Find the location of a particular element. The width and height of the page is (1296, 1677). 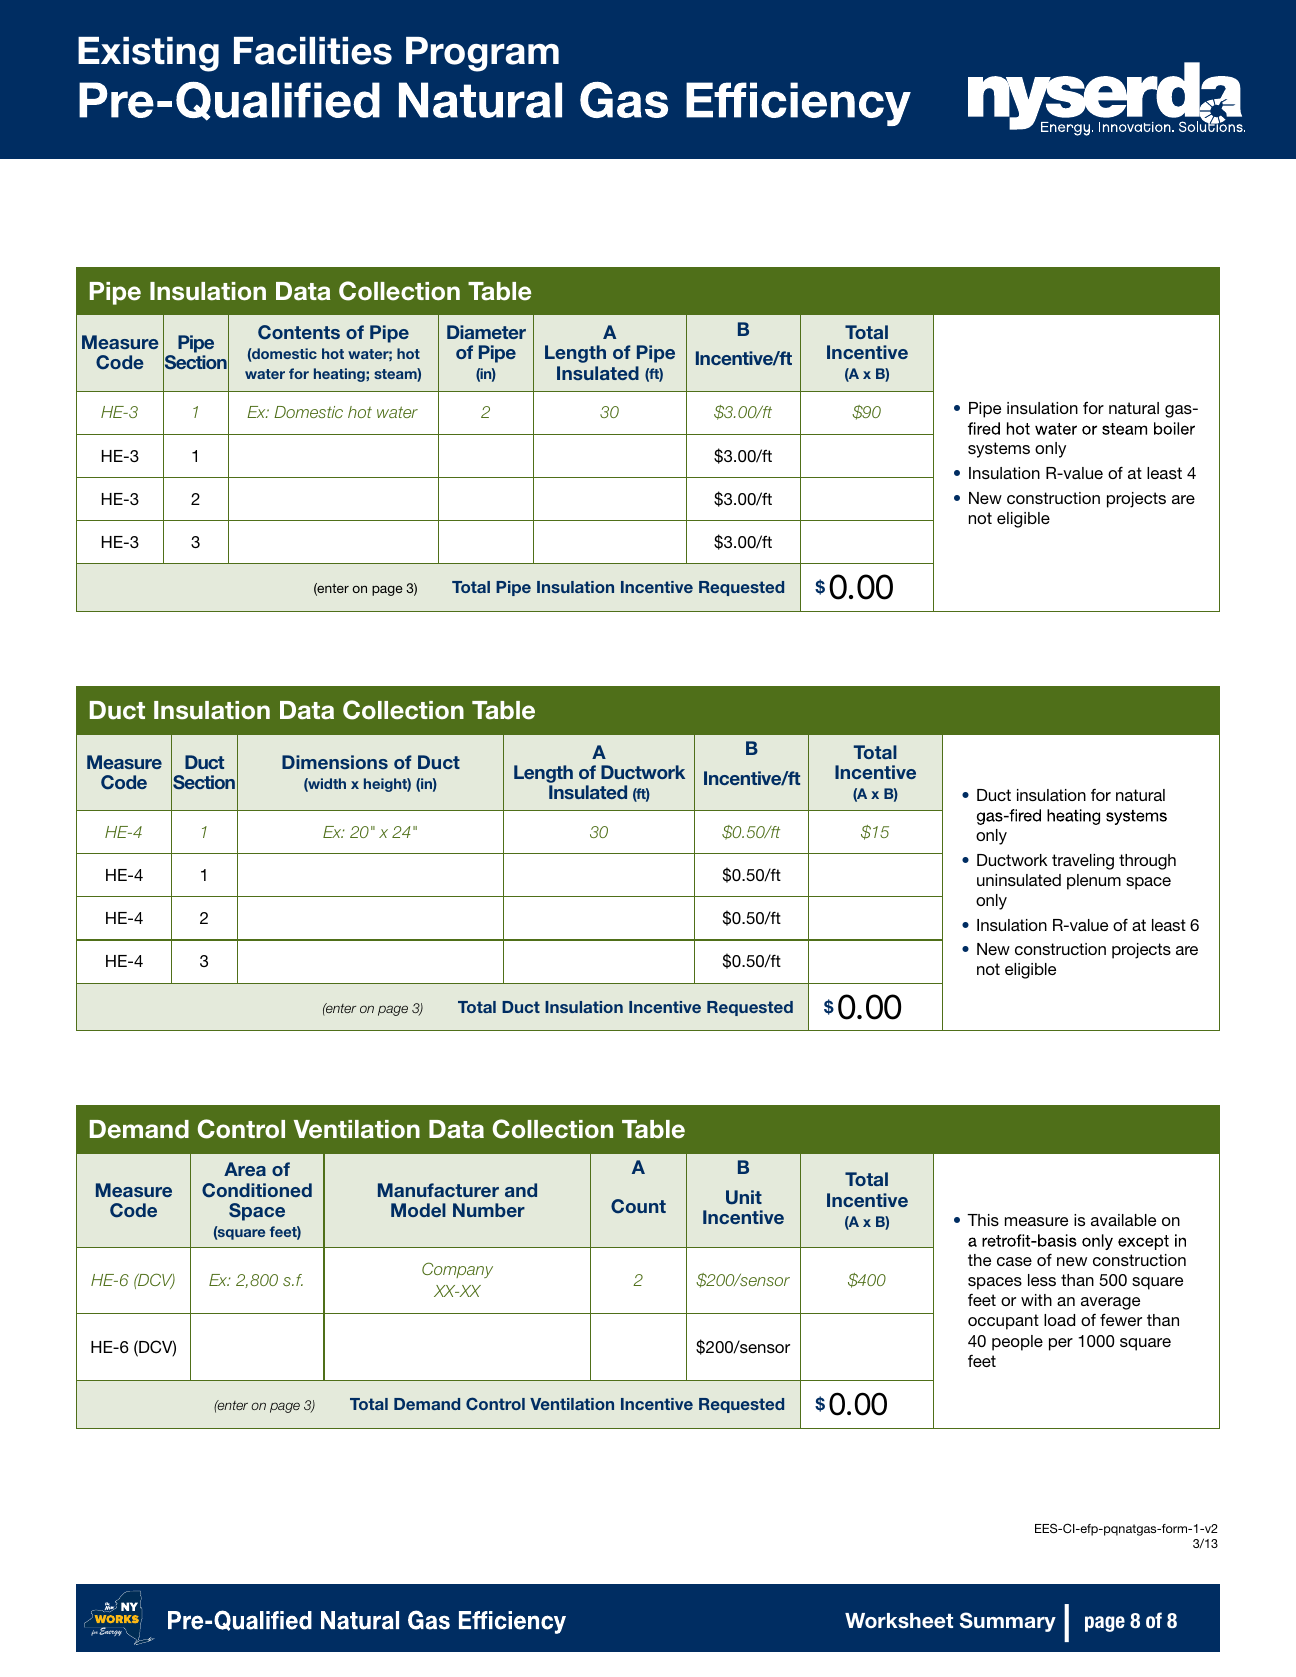

Area is located at coordinates (245, 1169).
